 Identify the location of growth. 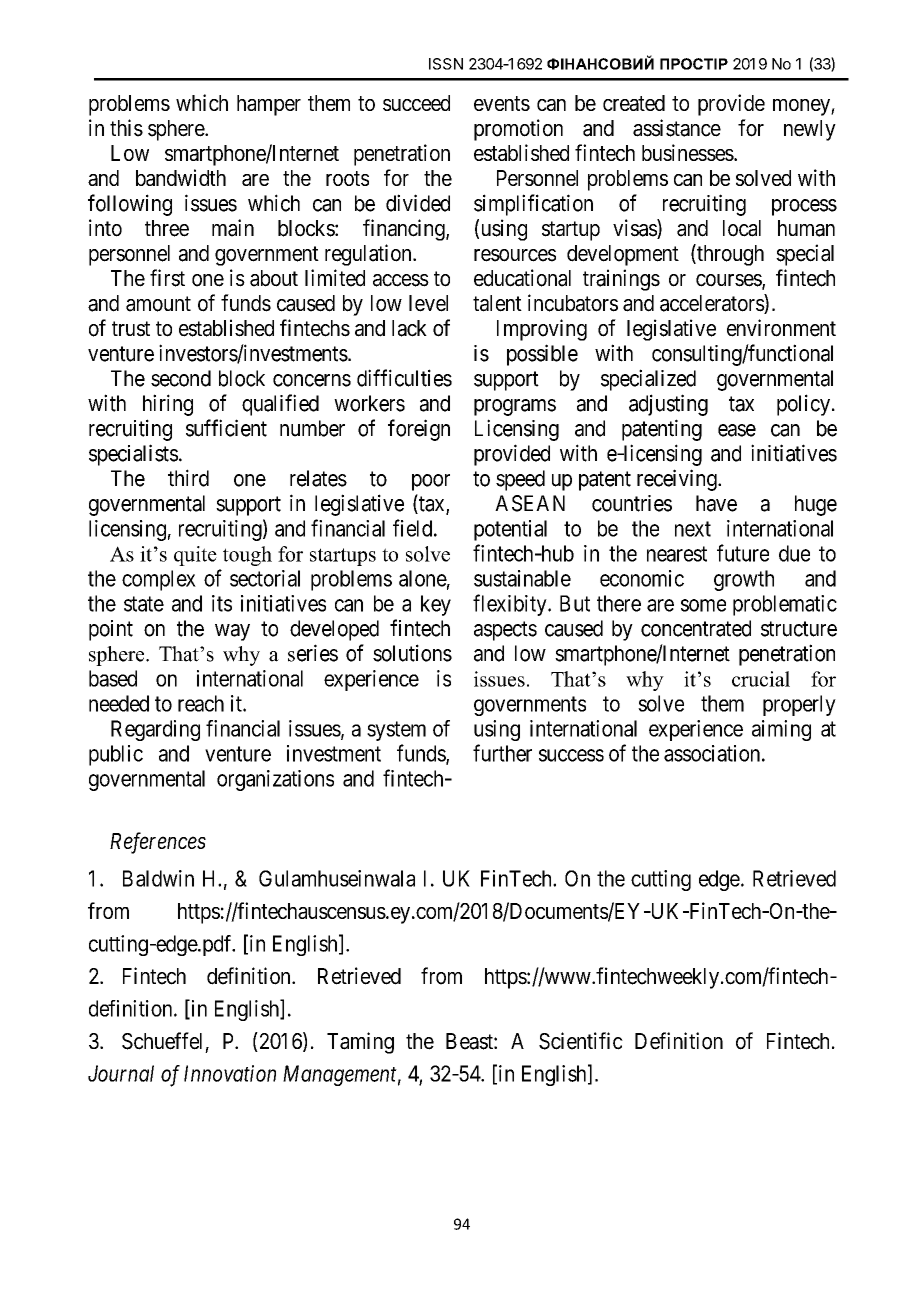
(744, 580).
